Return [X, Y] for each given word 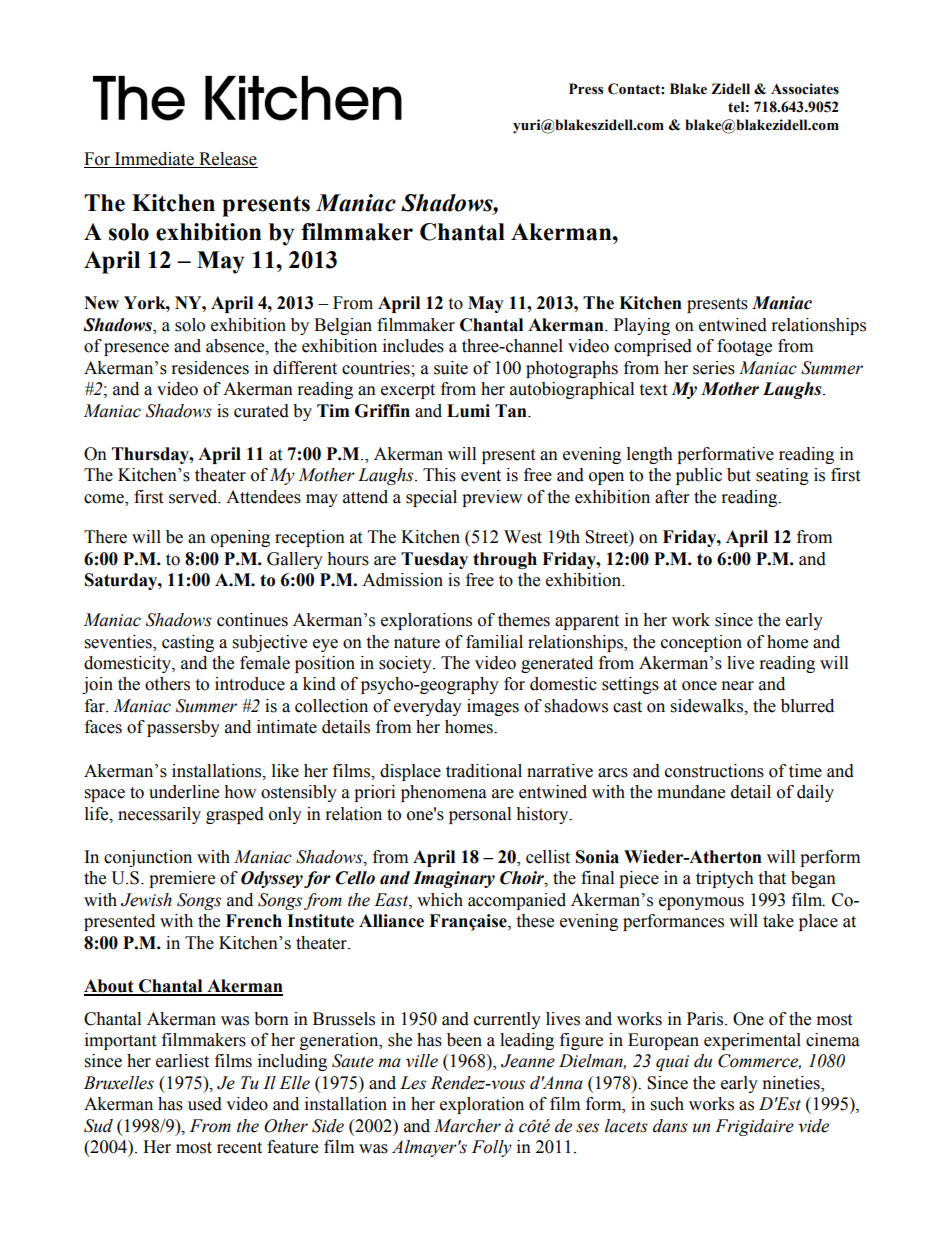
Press [586, 89]
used [205, 1104]
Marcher [467, 1126]
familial [494, 642]
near [738, 686]
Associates [805, 89]
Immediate [154, 159]
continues [252, 620]
